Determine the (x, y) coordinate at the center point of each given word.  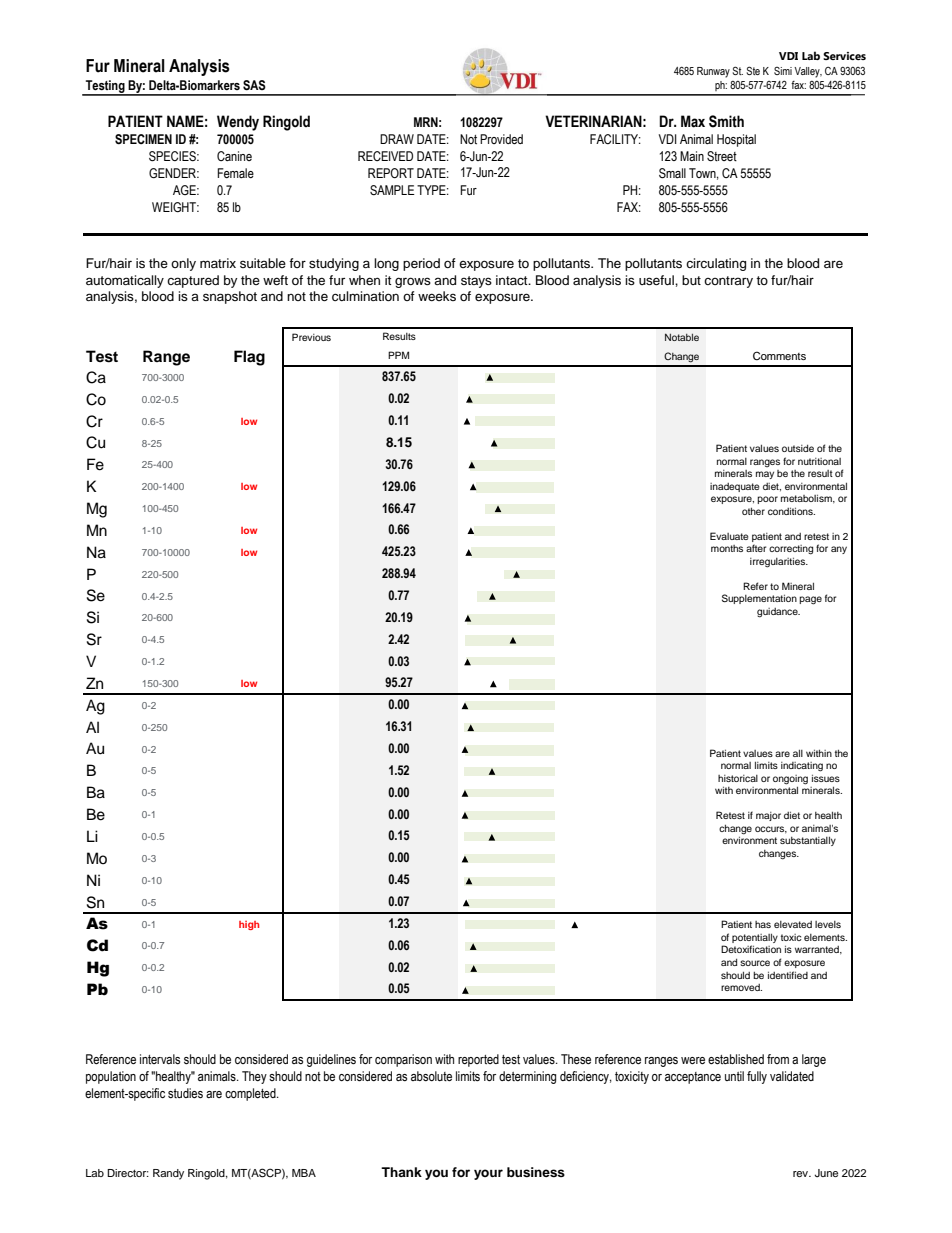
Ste (753, 70)
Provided (501, 139)
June (826, 1173)
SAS (254, 85)
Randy (168, 1174)
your (488, 1174)
